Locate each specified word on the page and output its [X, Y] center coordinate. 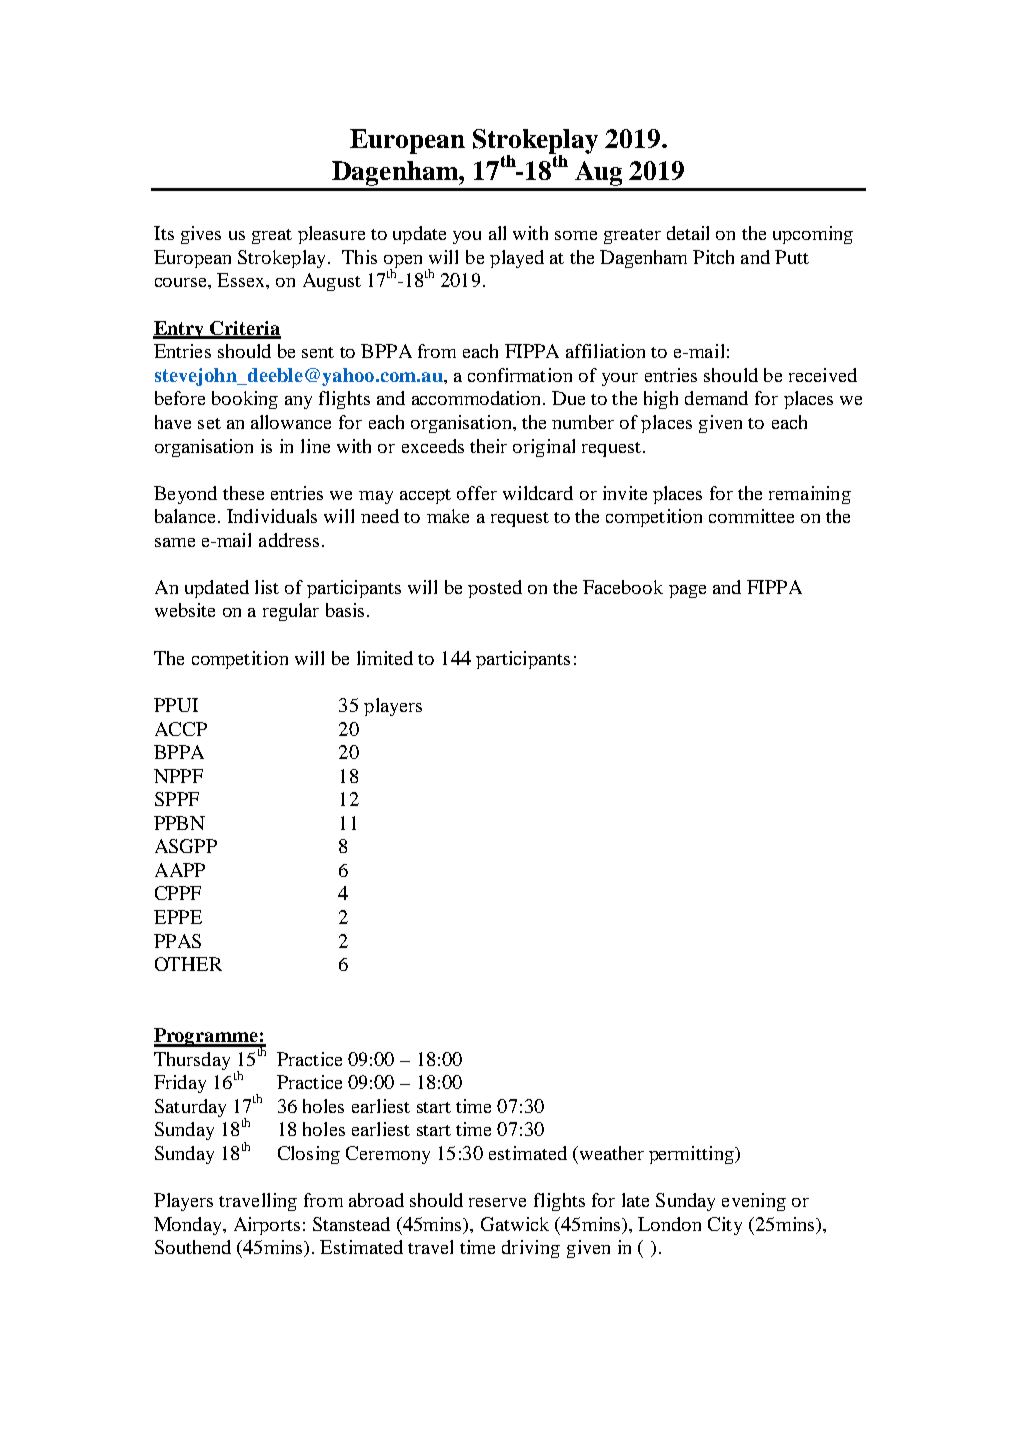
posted [495, 589]
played [517, 259]
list [267, 587]
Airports [267, 1226]
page [687, 591]
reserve [497, 1202]
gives [201, 235]
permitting [692, 1155]
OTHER [188, 964]
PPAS [177, 941]
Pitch [713, 257]
